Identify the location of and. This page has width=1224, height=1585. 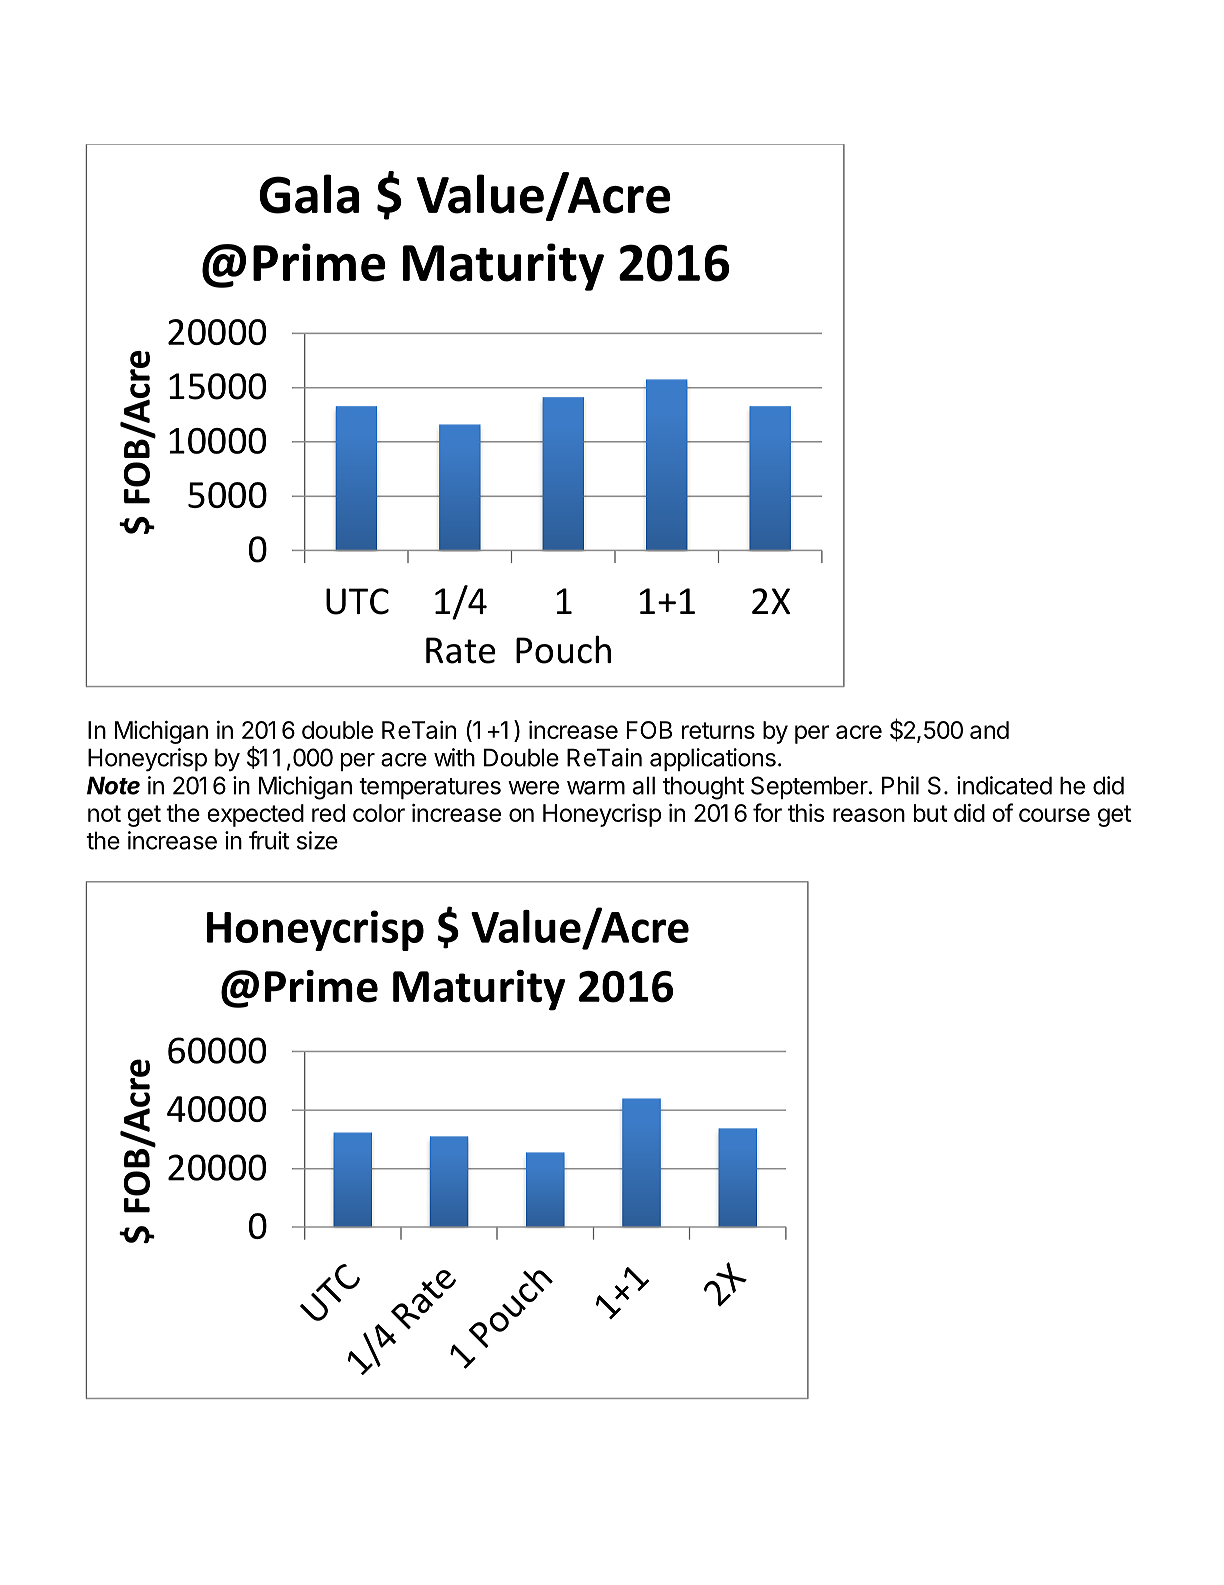
(989, 730).
